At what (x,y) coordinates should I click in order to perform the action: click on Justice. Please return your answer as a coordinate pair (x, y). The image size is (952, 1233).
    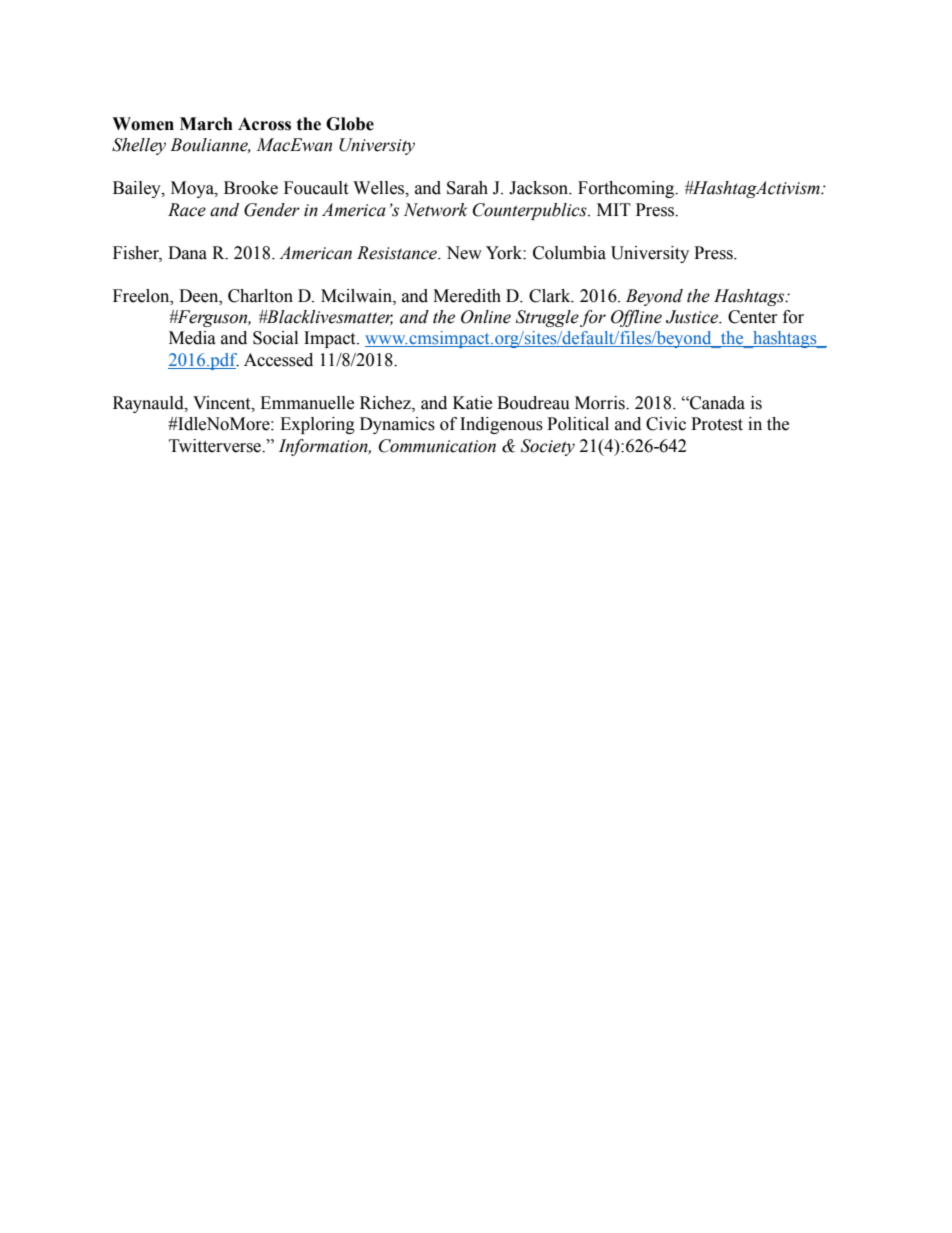
    Looking at the image, I should click on (693, 317).
